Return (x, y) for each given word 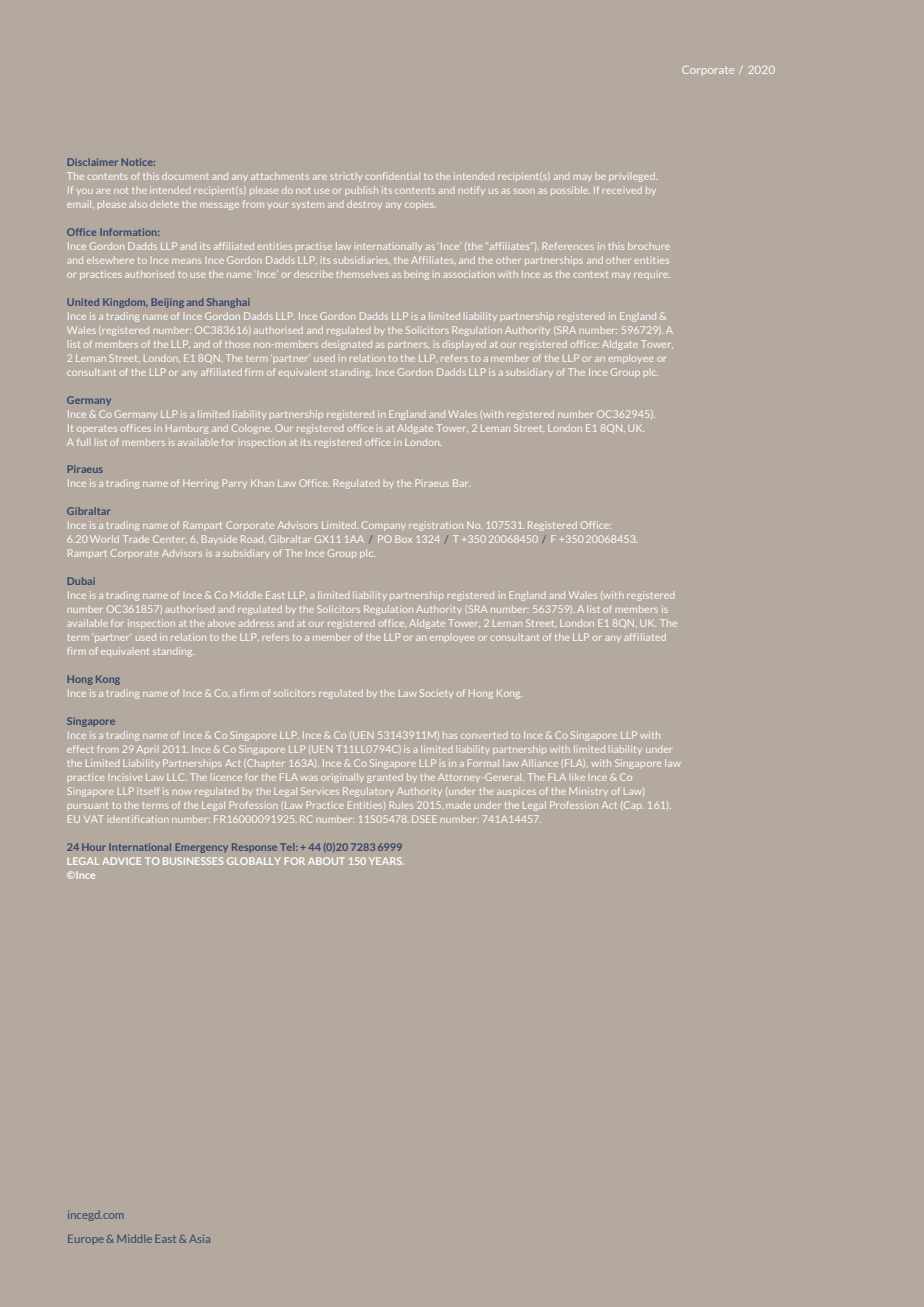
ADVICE (121, 861)
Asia (199, 1239)
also (138, 204)
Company (384, 526)
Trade (136, 539)
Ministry (588, 791)
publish (362, 190)
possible (570, 191)
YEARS (386, 861)
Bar (461, 483)
